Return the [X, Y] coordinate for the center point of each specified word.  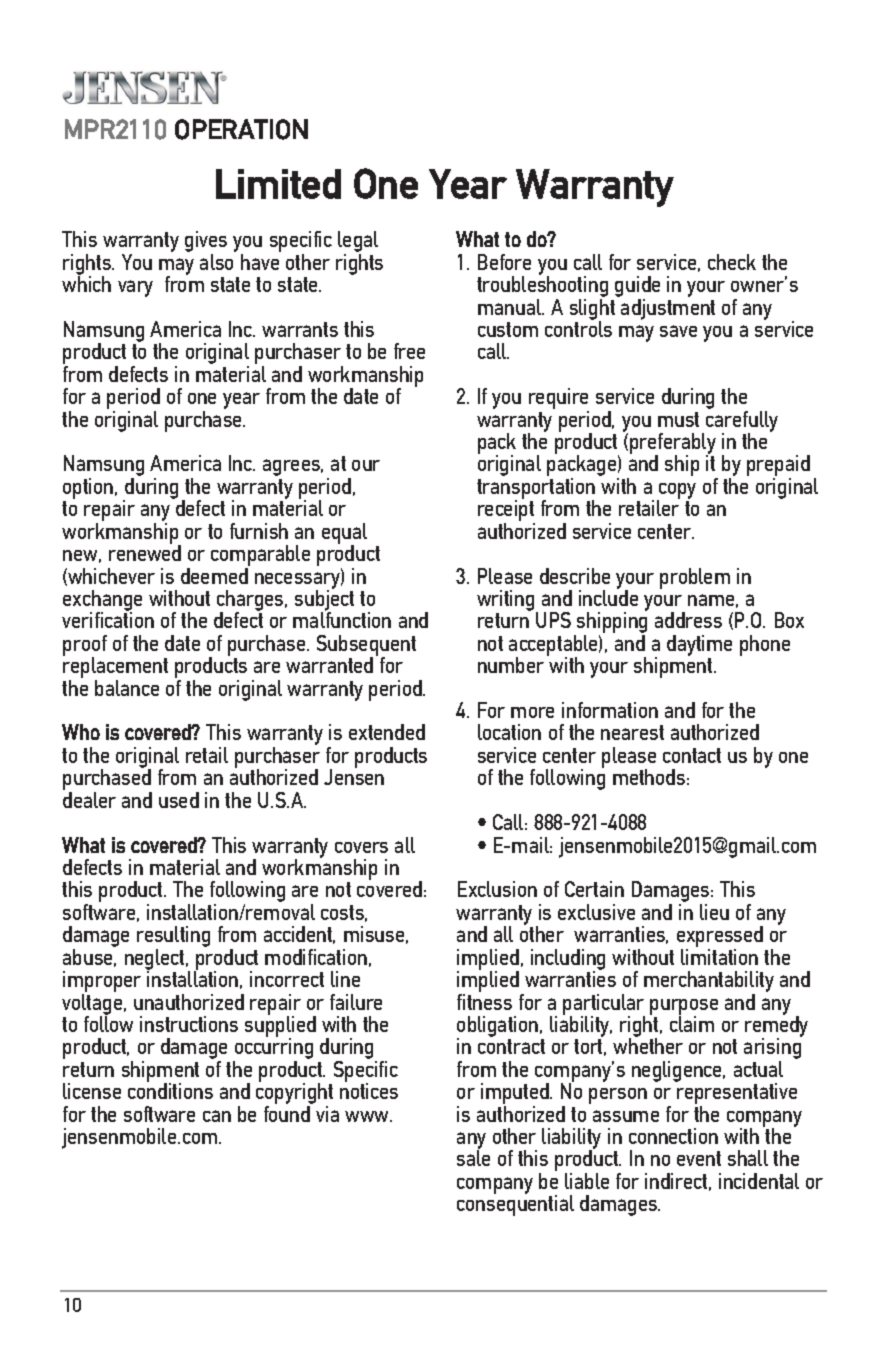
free [409, 351]
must [678, 419]
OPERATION [241, 129]
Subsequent [366, 646]
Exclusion [497, 889]
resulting [173, 938]
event [699, 1158]
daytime [699, 645]
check [732, 262]
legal [358, 243]
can [217, 1116]
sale [473, 1158]
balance [127, 688]
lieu [714, 912]
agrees [293, 467]
